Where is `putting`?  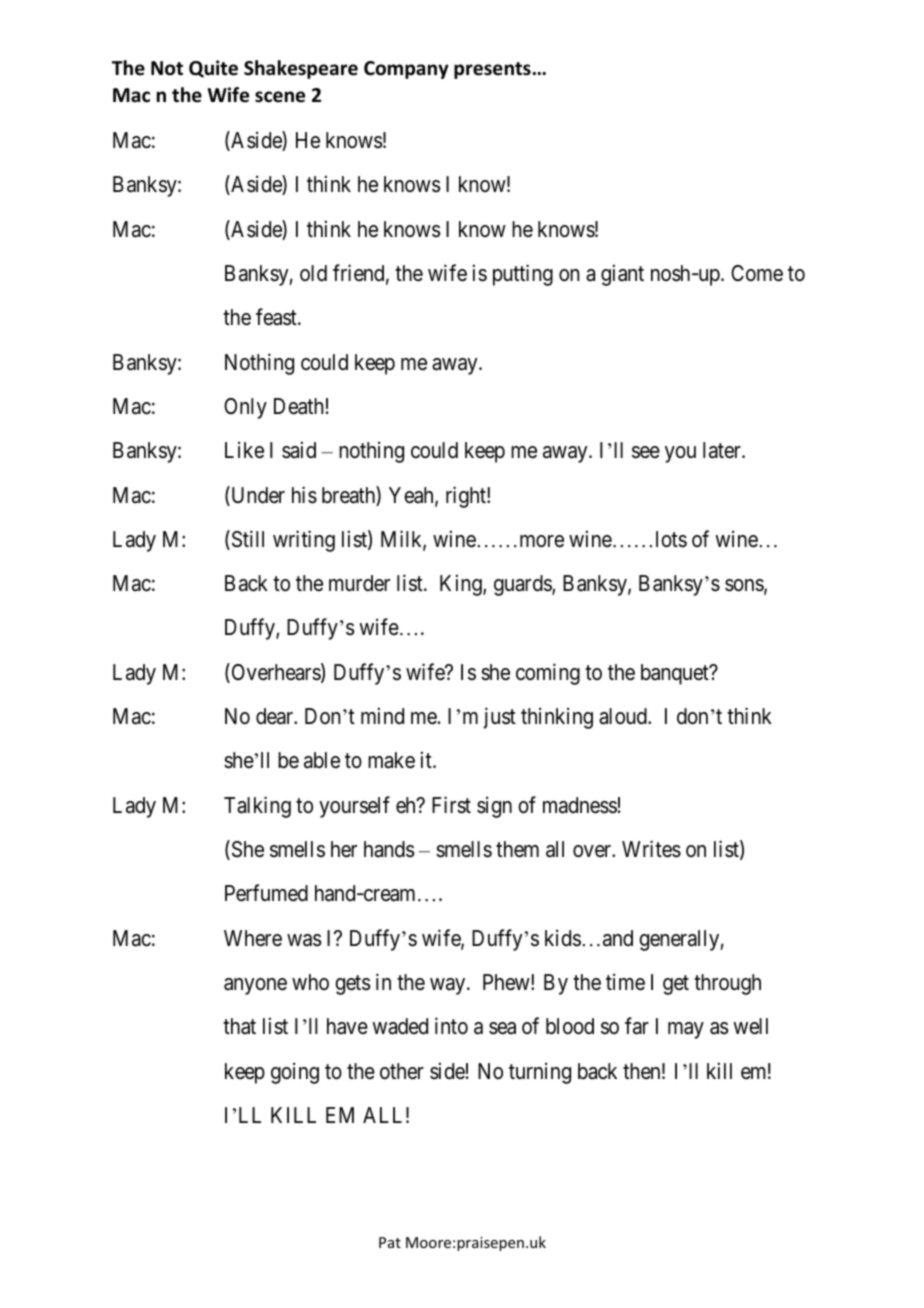 putting is located at coordinates (523, 275).
